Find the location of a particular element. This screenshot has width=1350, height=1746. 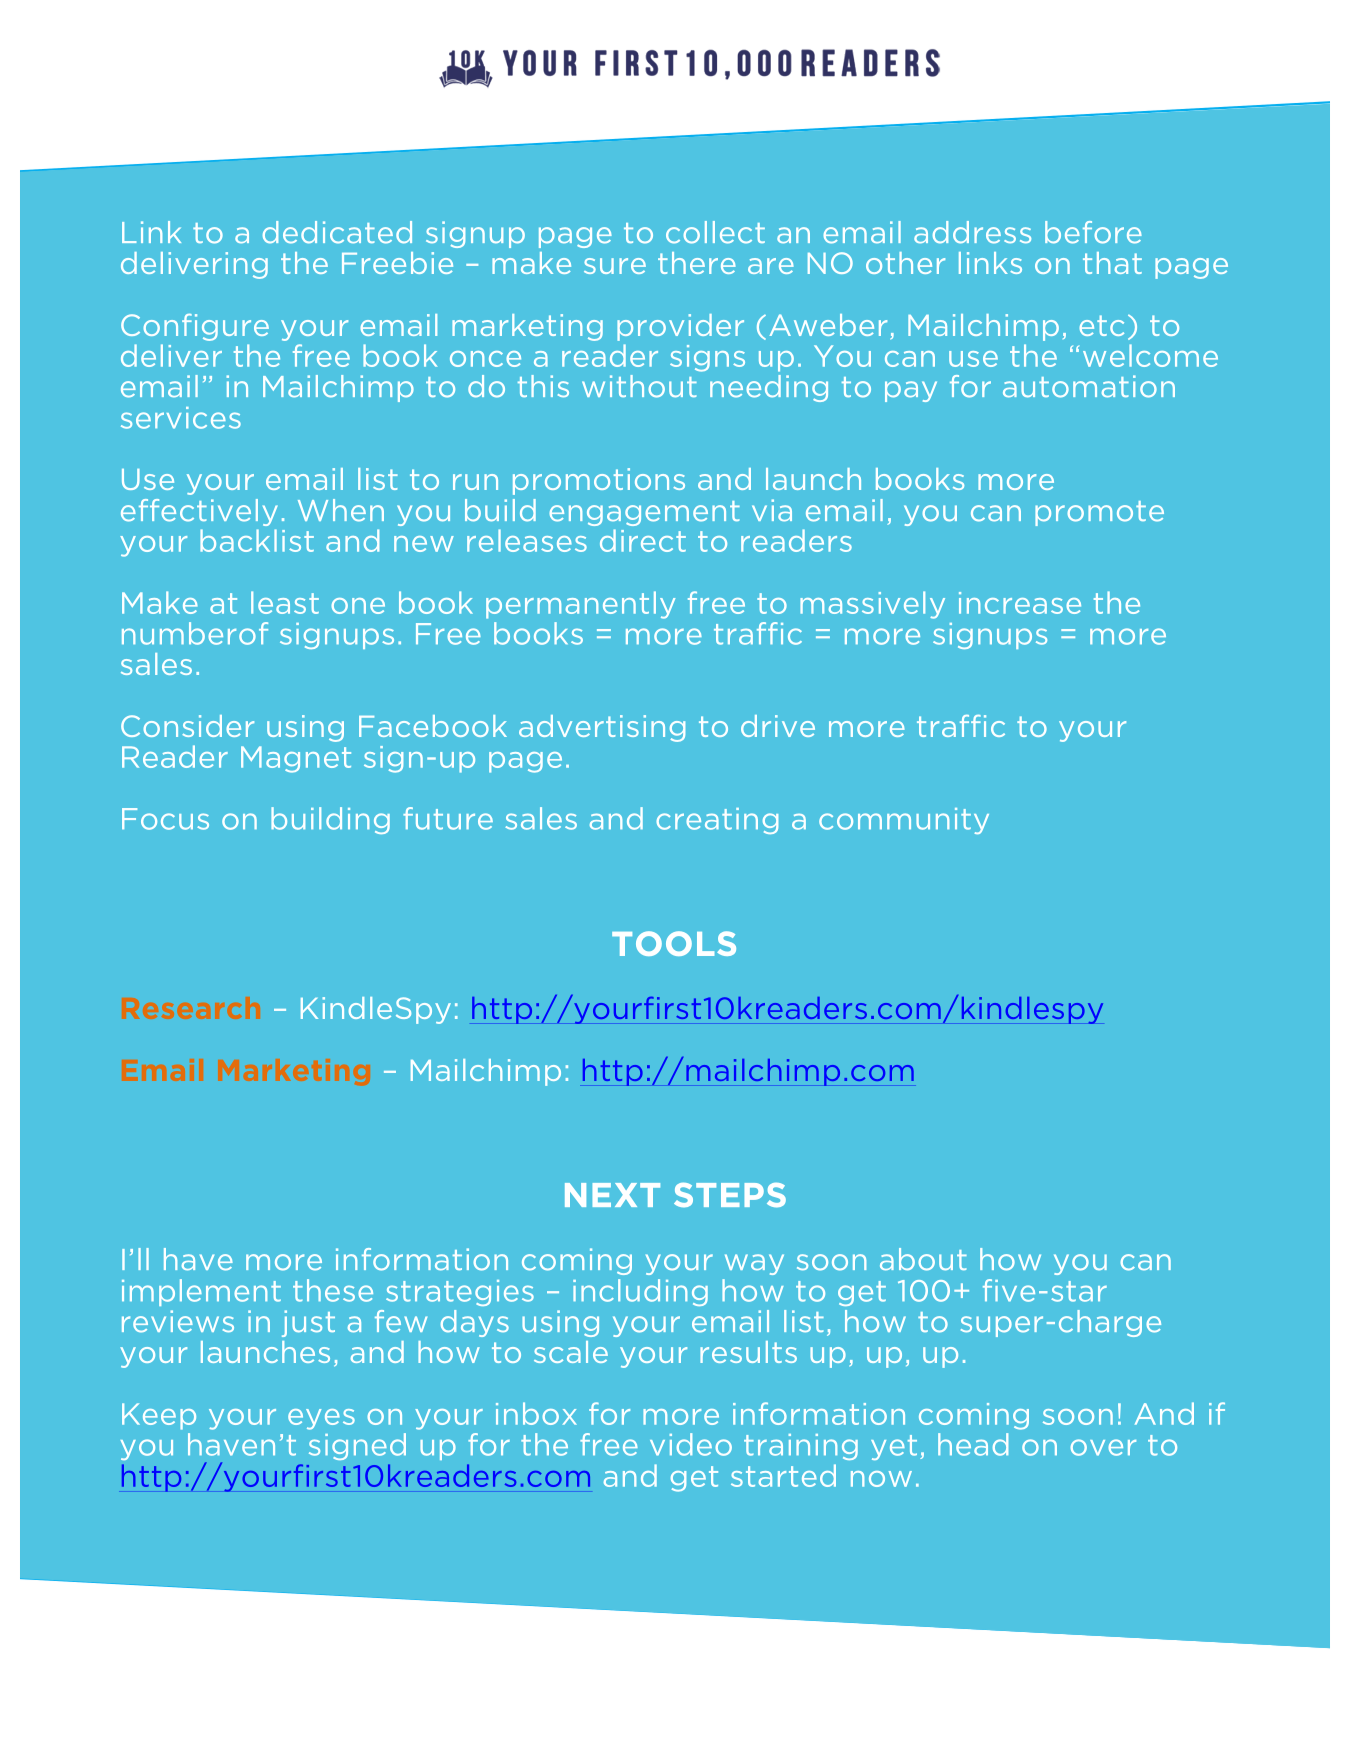

eyes is located at coordinates (321, 1419).
